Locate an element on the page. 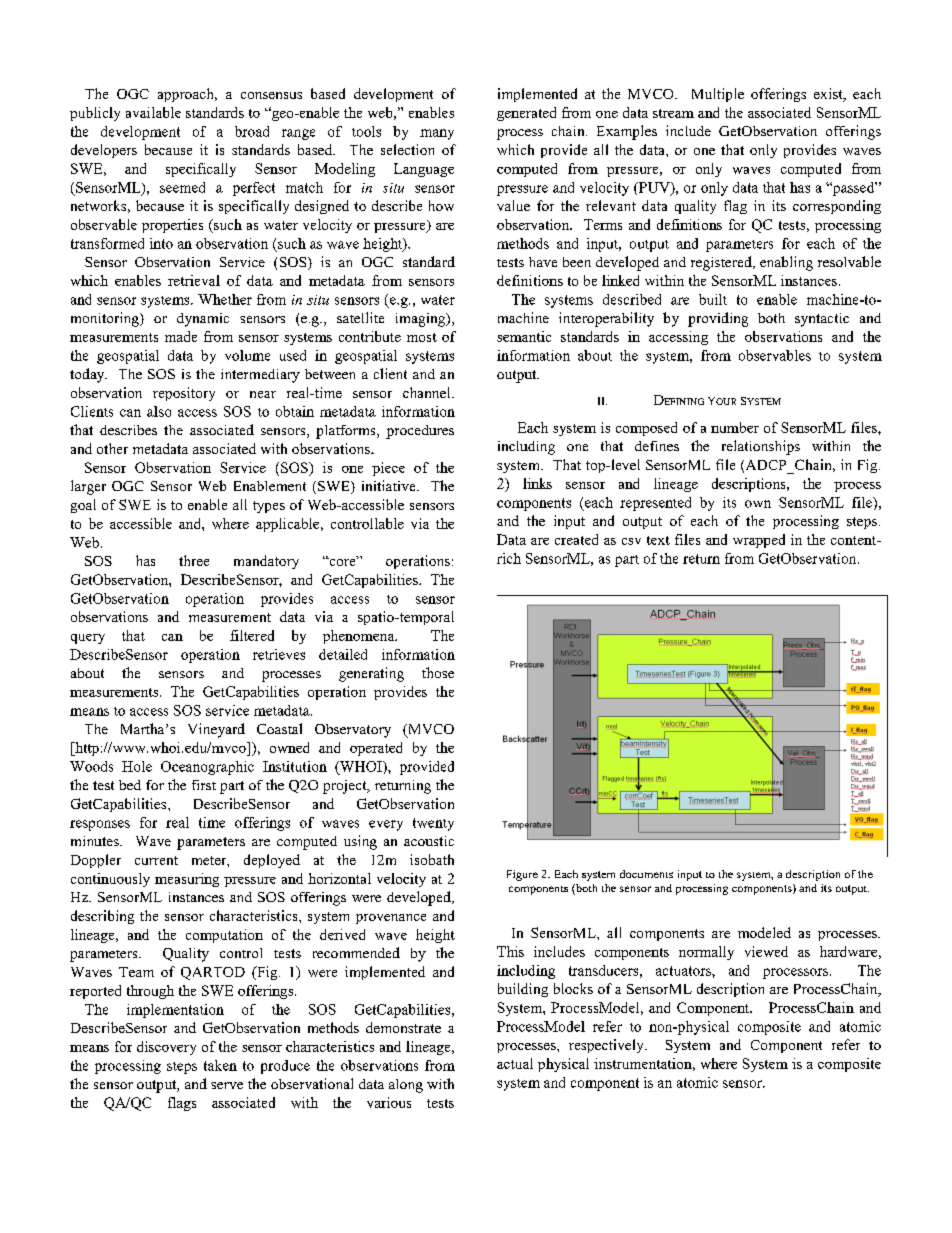  Multiple is located at coordinates (718, 95).
